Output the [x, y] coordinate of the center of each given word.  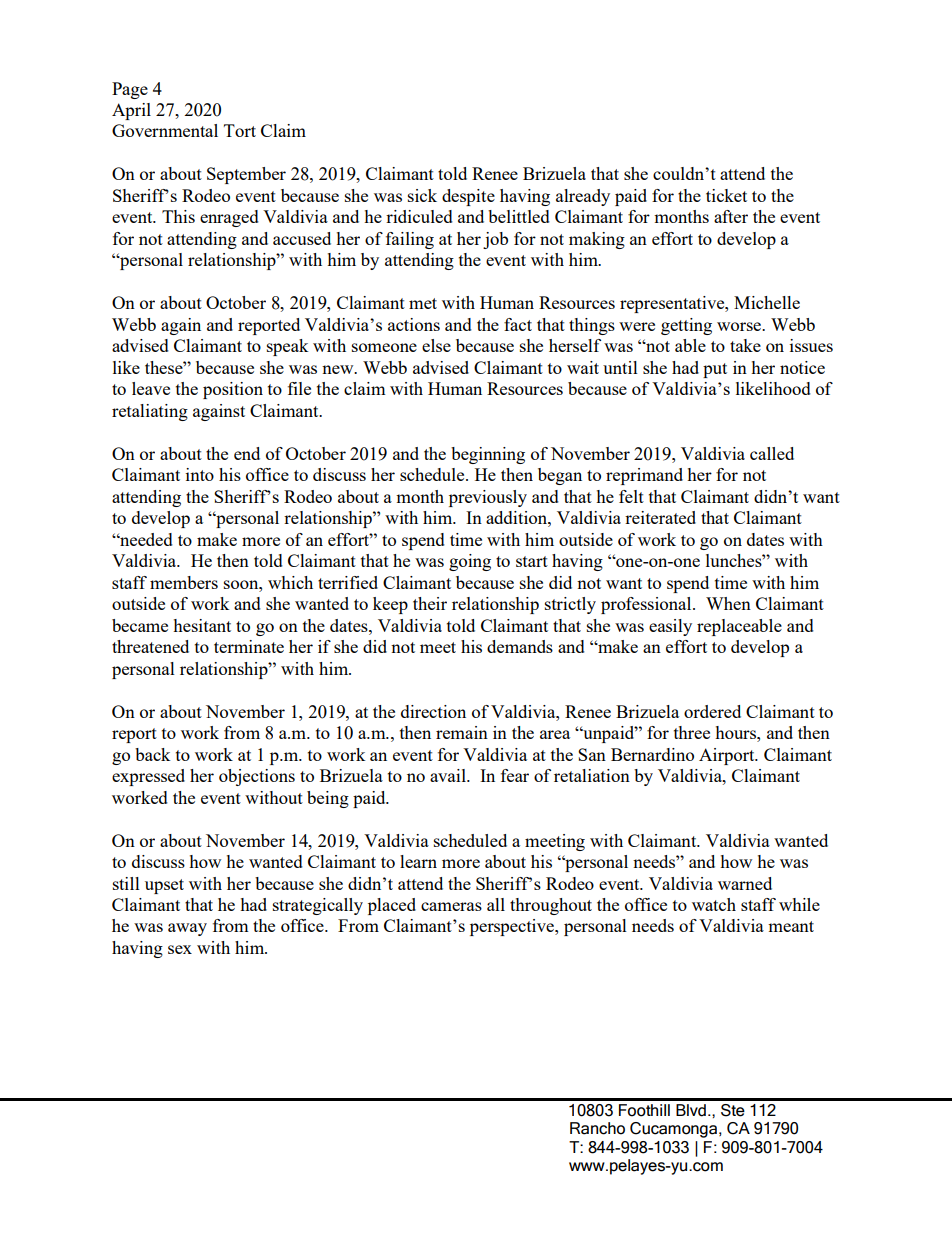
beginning [488, 455]
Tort [240, 130]
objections [257, 777]
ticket [726, 195]
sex [180, 949]
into [200, 474]
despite [468, 197]
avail [449, 775]
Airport [728, 756]
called [772, 453]
